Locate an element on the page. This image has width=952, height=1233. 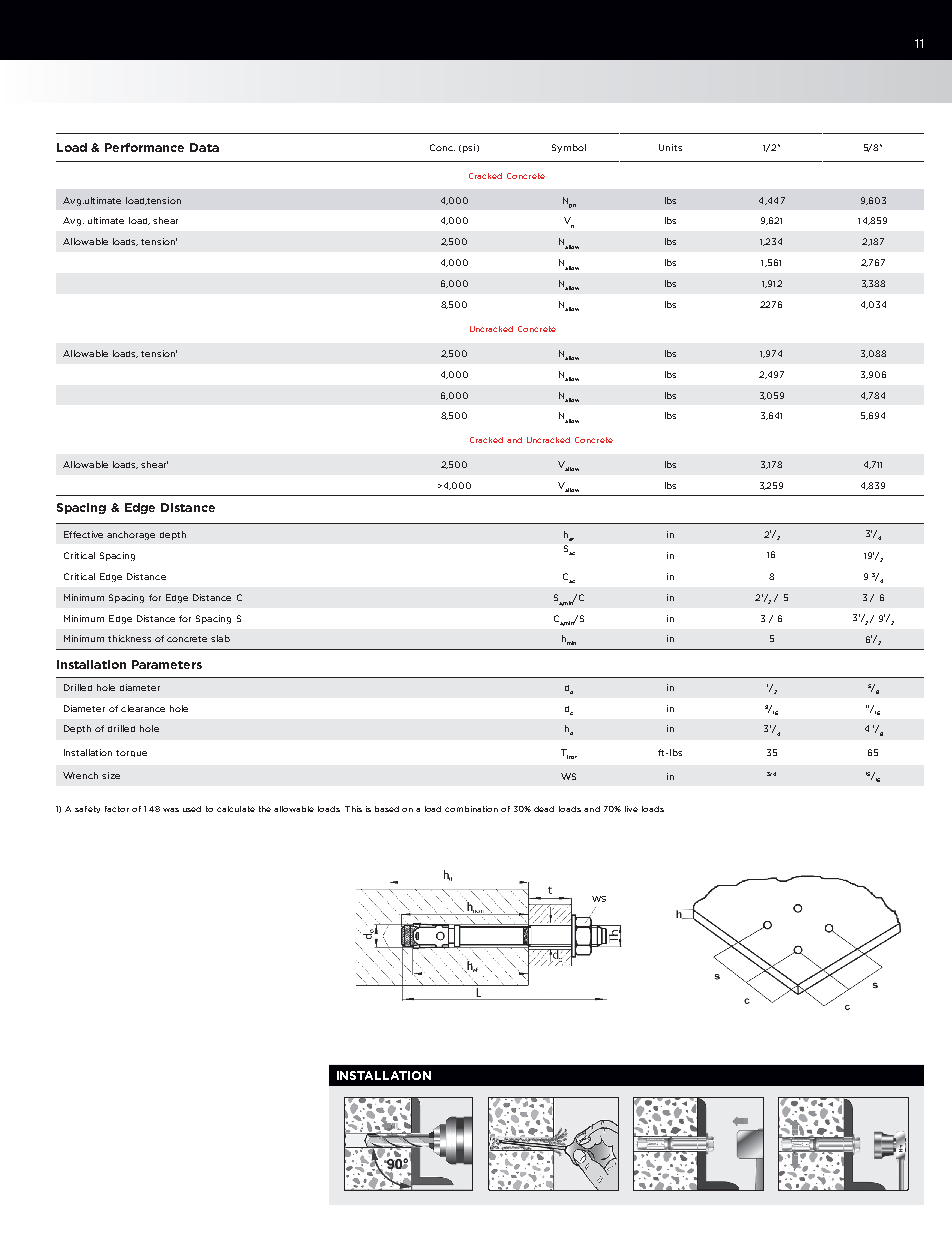
Symbol is located at coordinates (569, 148).
